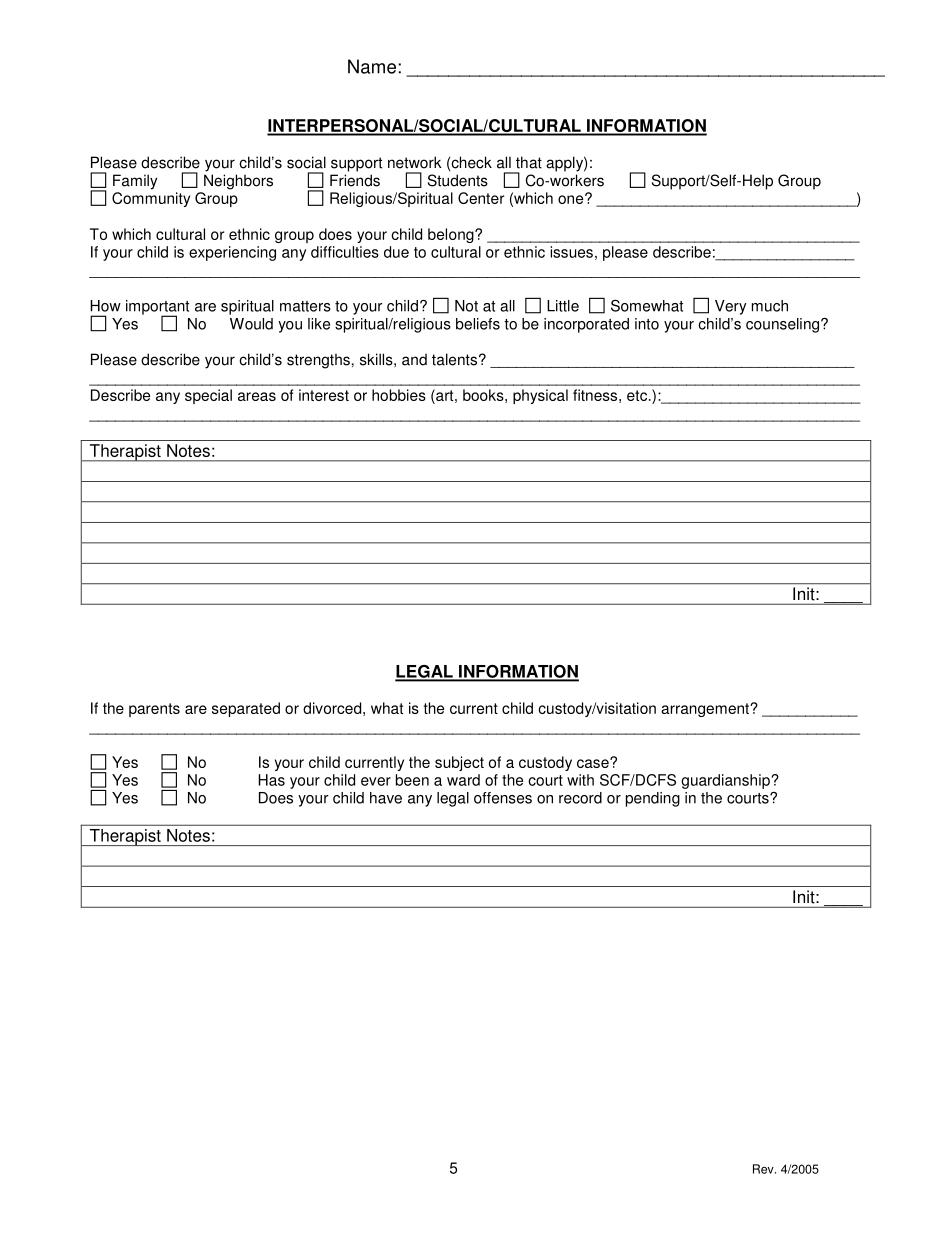 The height and width of the document is (1233, 952). Describe the element at coordinates (271, 780) in the document. I see `Has` at that location.
